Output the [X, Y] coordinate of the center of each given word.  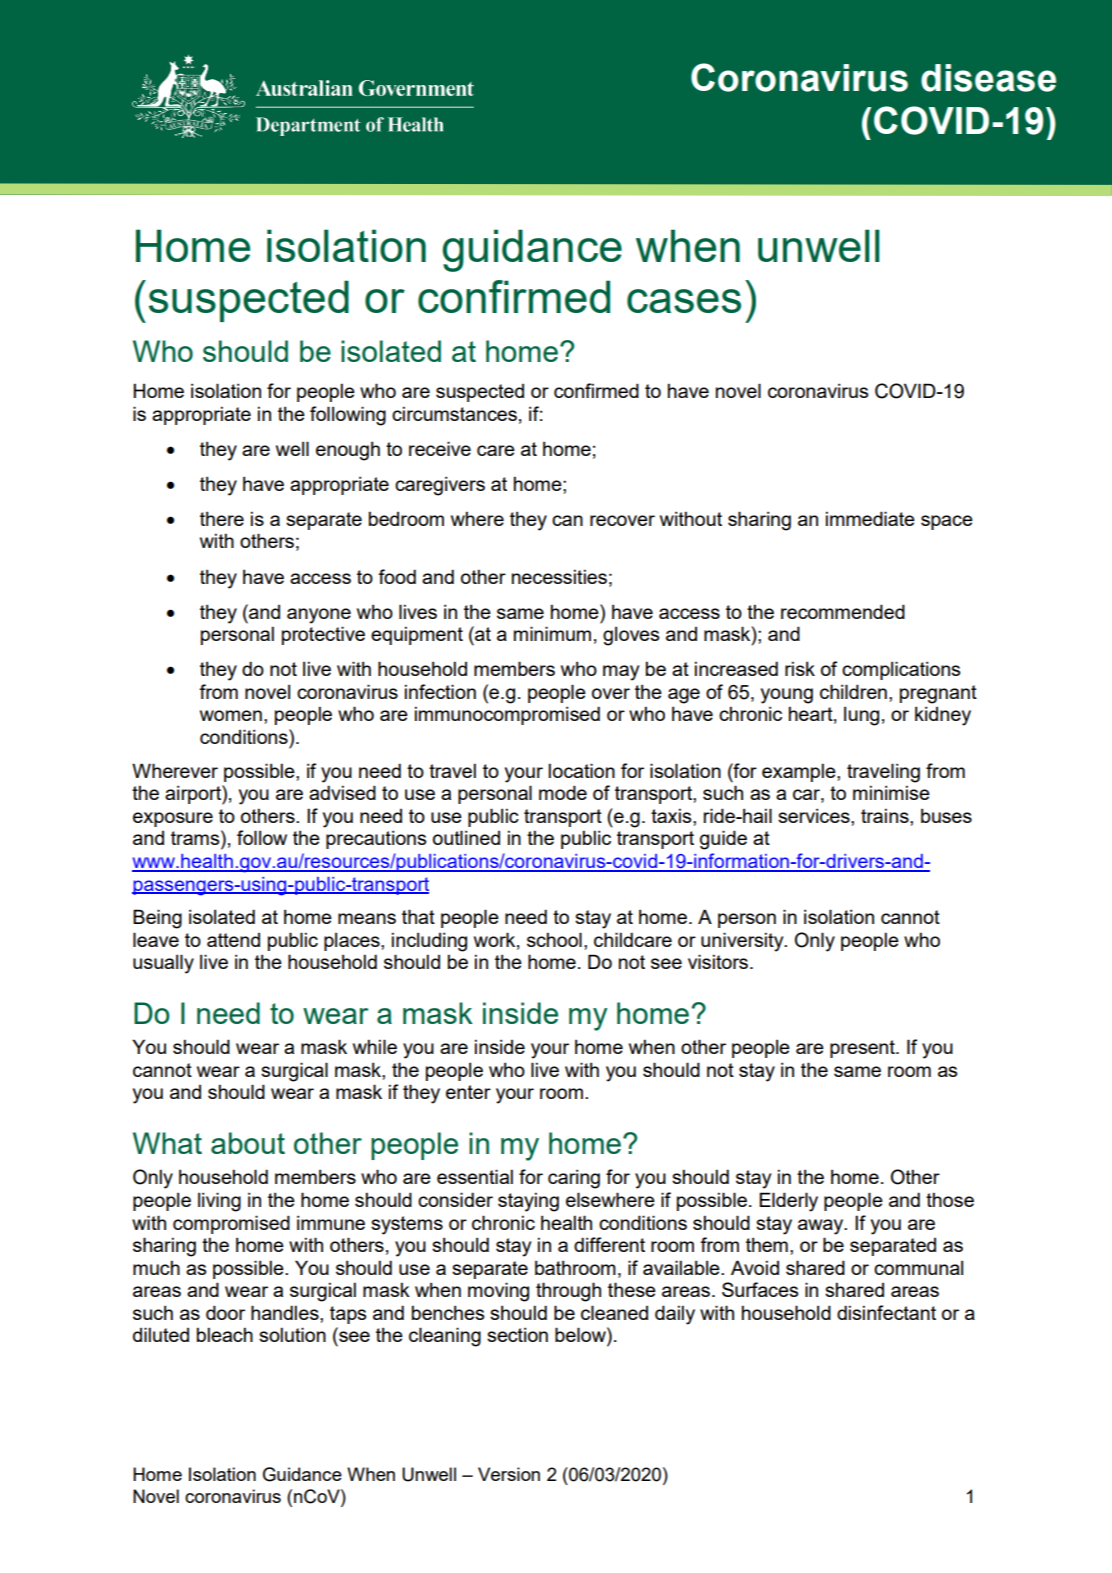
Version [509, 1474]
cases [684, 301]
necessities [559, 576]
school [554, 939]
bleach [225, 1334]
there [222, 518]
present [863, 1049]
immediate [870, 518]
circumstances [454, 413]
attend [233, 940]
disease [988, 78]
